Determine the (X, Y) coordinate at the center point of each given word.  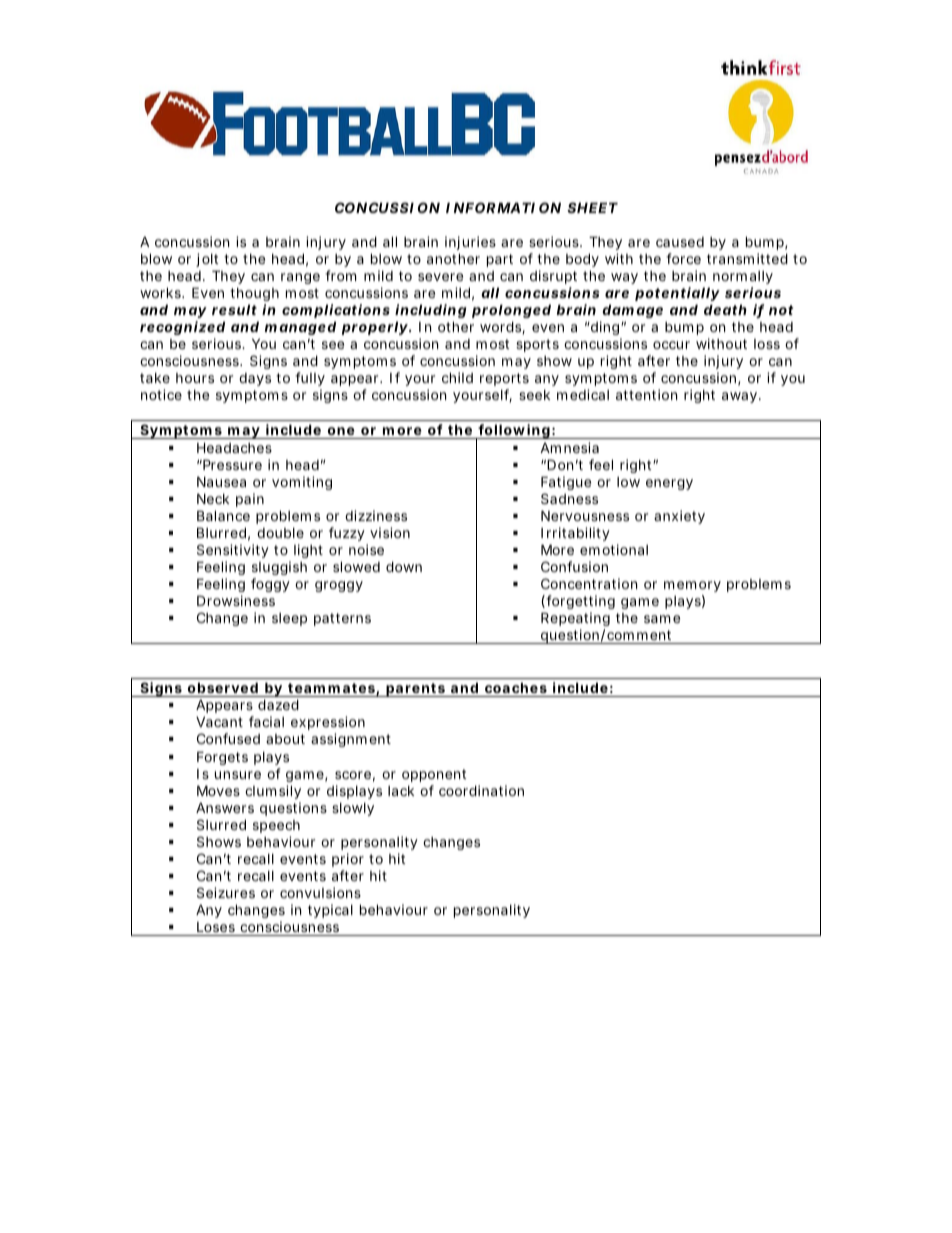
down (404, 566)
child (457, 377)
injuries (470, 243)
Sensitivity (233, 551)
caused (680, 242)
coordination (481, 790)
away (741, 397)
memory (692, 586)
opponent (434, 775)
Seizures (226, 892)
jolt (207, 260)
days (255, 379)
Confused (228, 738)
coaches (516, 687)
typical (330, 911)
